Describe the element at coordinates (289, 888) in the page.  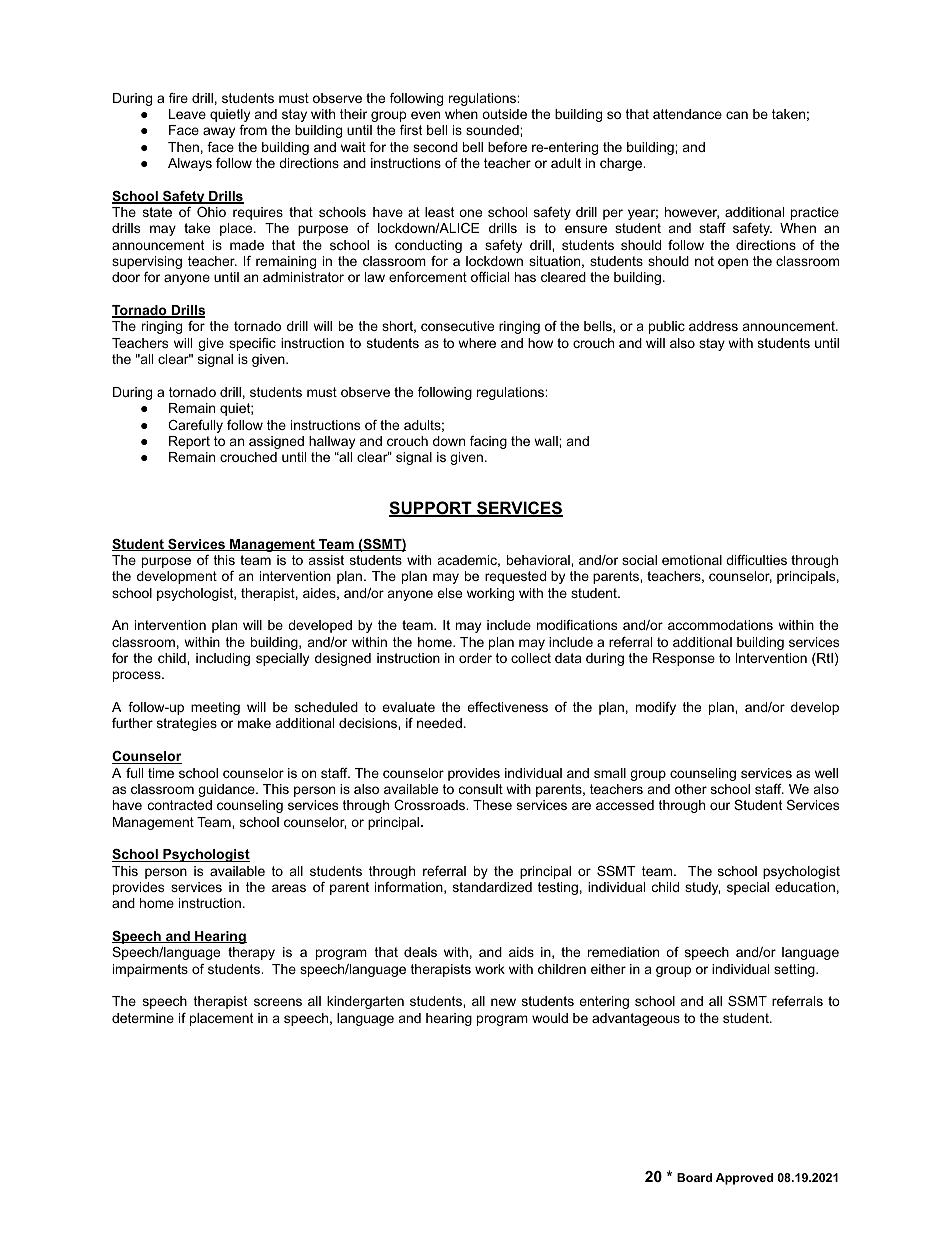
I see `areas` at that location.
